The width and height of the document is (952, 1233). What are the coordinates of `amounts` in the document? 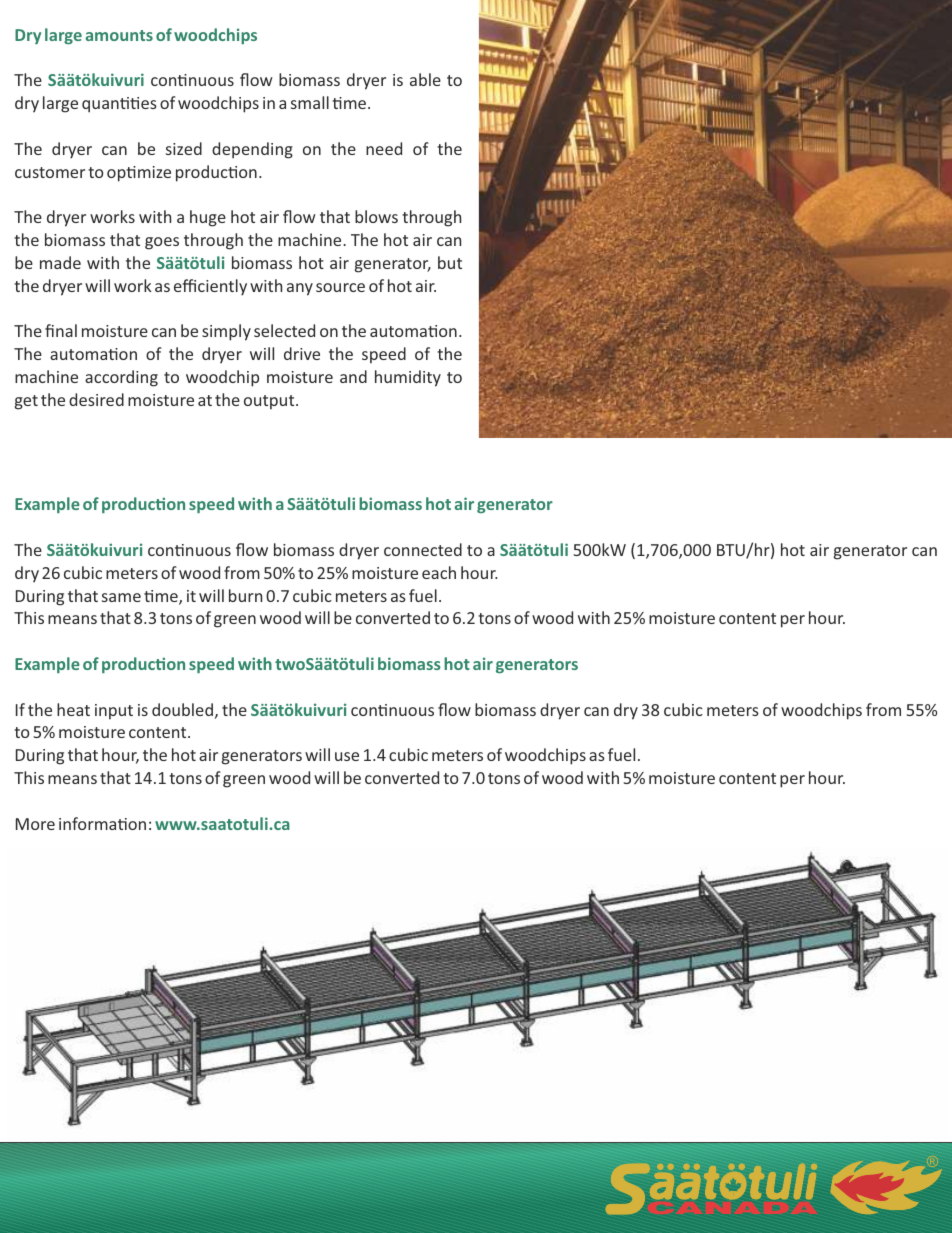 It's located at (119, 35).
